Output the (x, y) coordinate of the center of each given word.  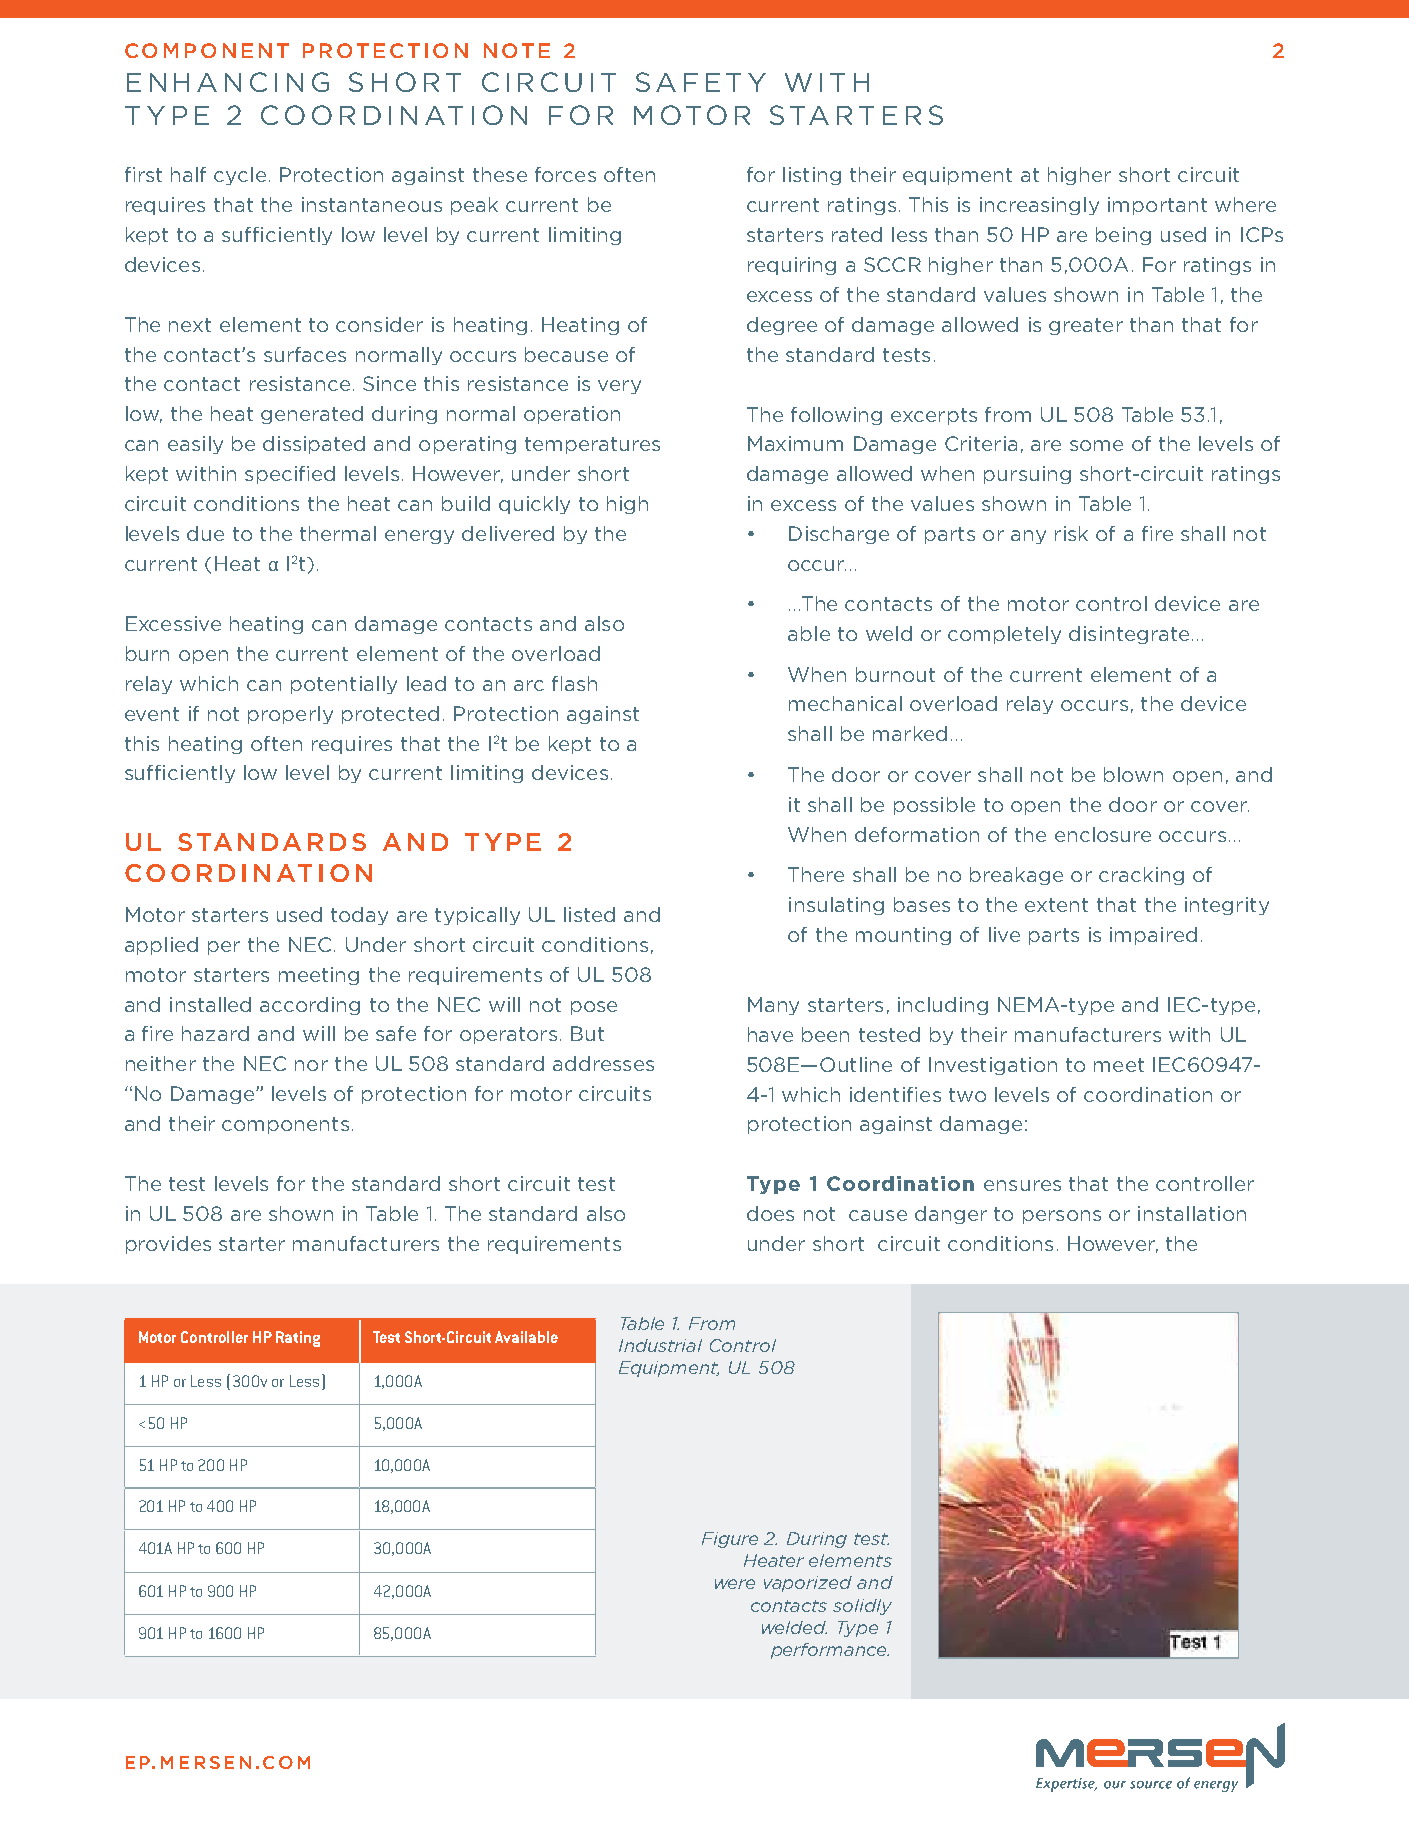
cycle (240, 176)
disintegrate (1129, 635)
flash (574, 683)
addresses (603, 1063)
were (735, 1584)
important (1157, 206)
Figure (730, 1540)
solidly (862, 1607)
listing (812, 176)
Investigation (993, 1066)
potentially (344, 685)
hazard (215, 1033)
